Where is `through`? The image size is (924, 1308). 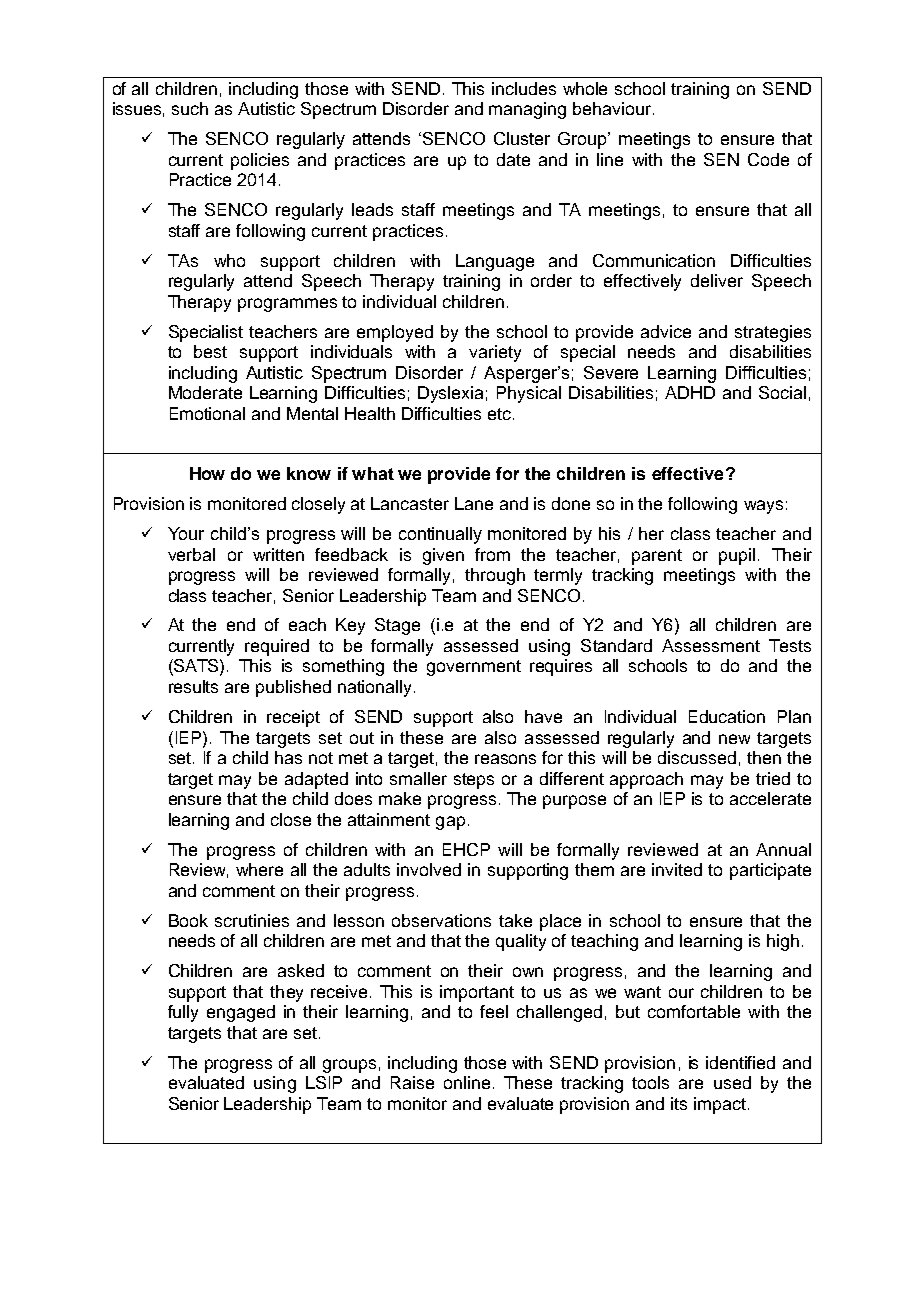 through is located at coordinates (495, 576).
